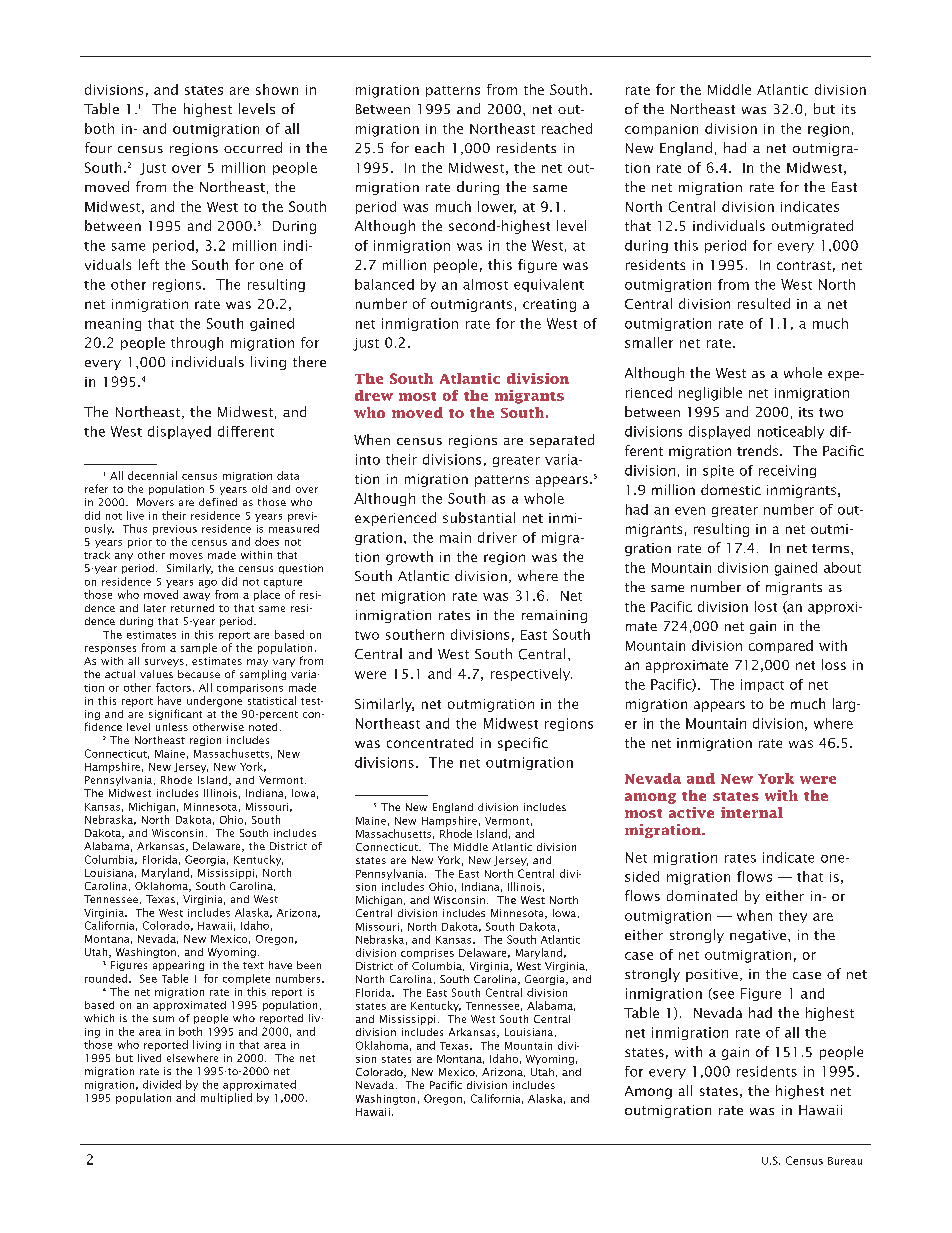  Describe the element at coordinates (702, 895) in the screenshot. I see `dominated` at that location.
